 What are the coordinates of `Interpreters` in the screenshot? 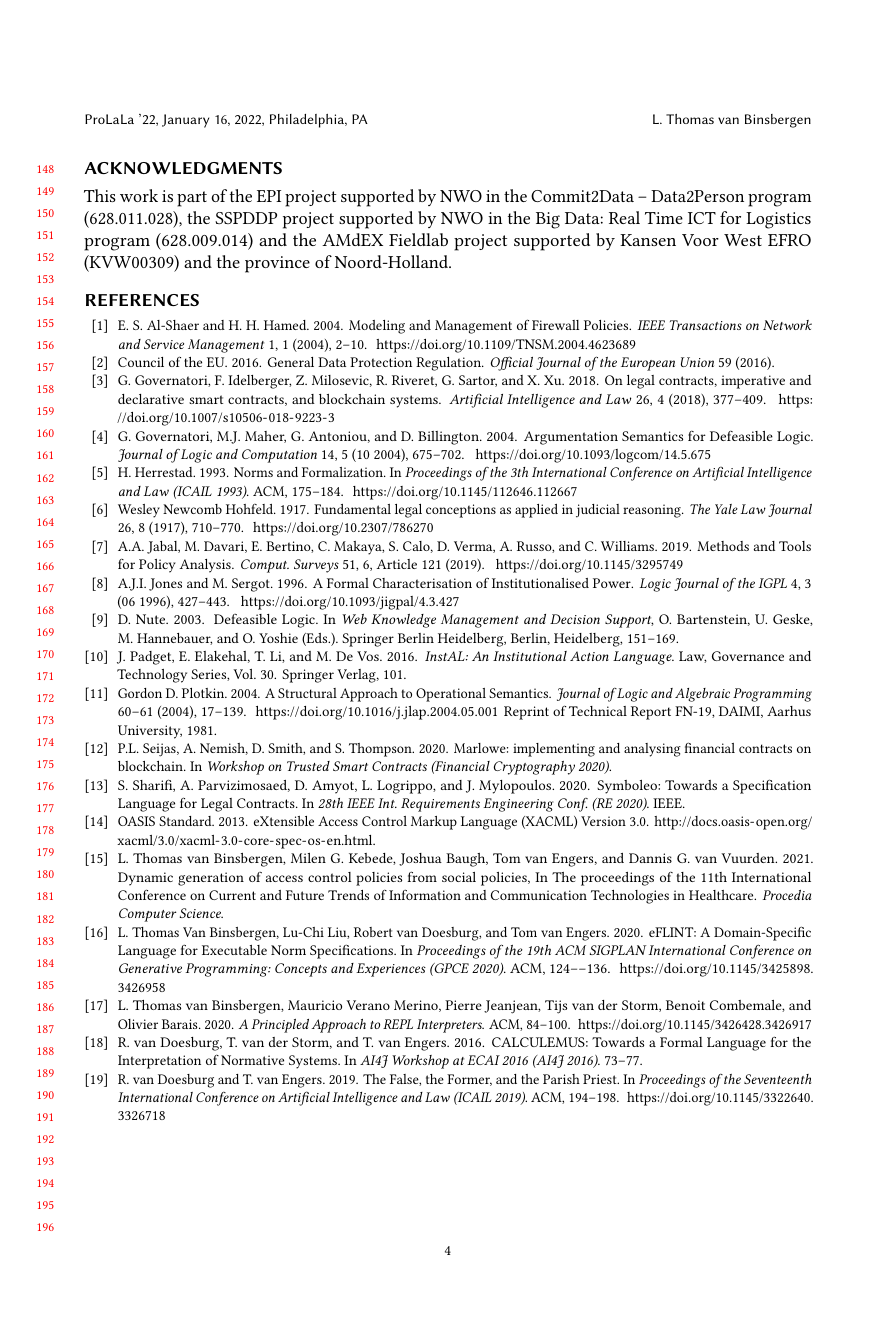 It's located at (450, 1026).
